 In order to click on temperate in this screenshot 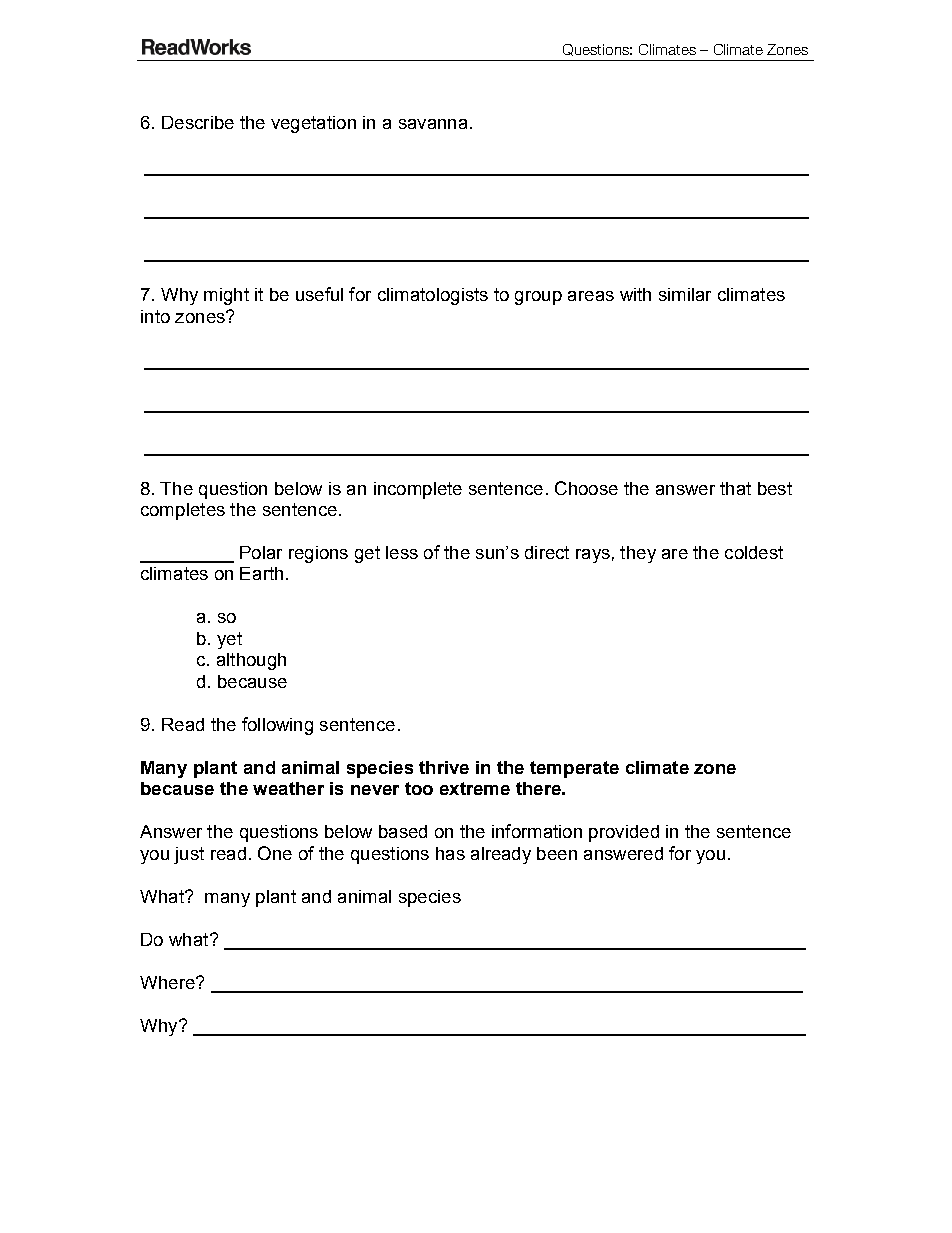, I will do `click(574, 769)`.
